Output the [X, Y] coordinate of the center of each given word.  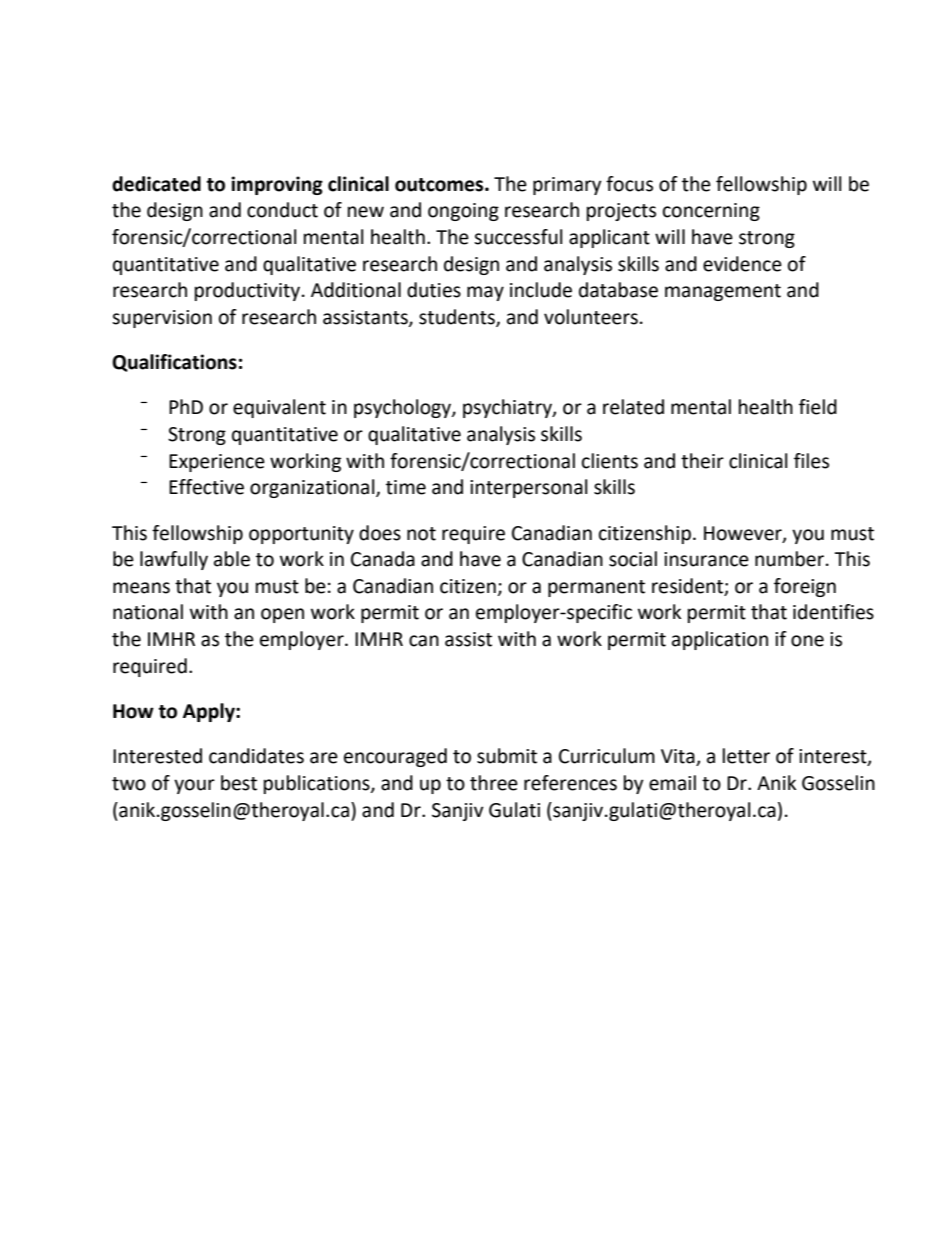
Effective [206, 487]
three [494, 783]
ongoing [463, 212]
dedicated [156, 184]
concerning [711, 212]
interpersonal [528, 488]
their [702, 461]
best [239, 783]
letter [746, 756]
